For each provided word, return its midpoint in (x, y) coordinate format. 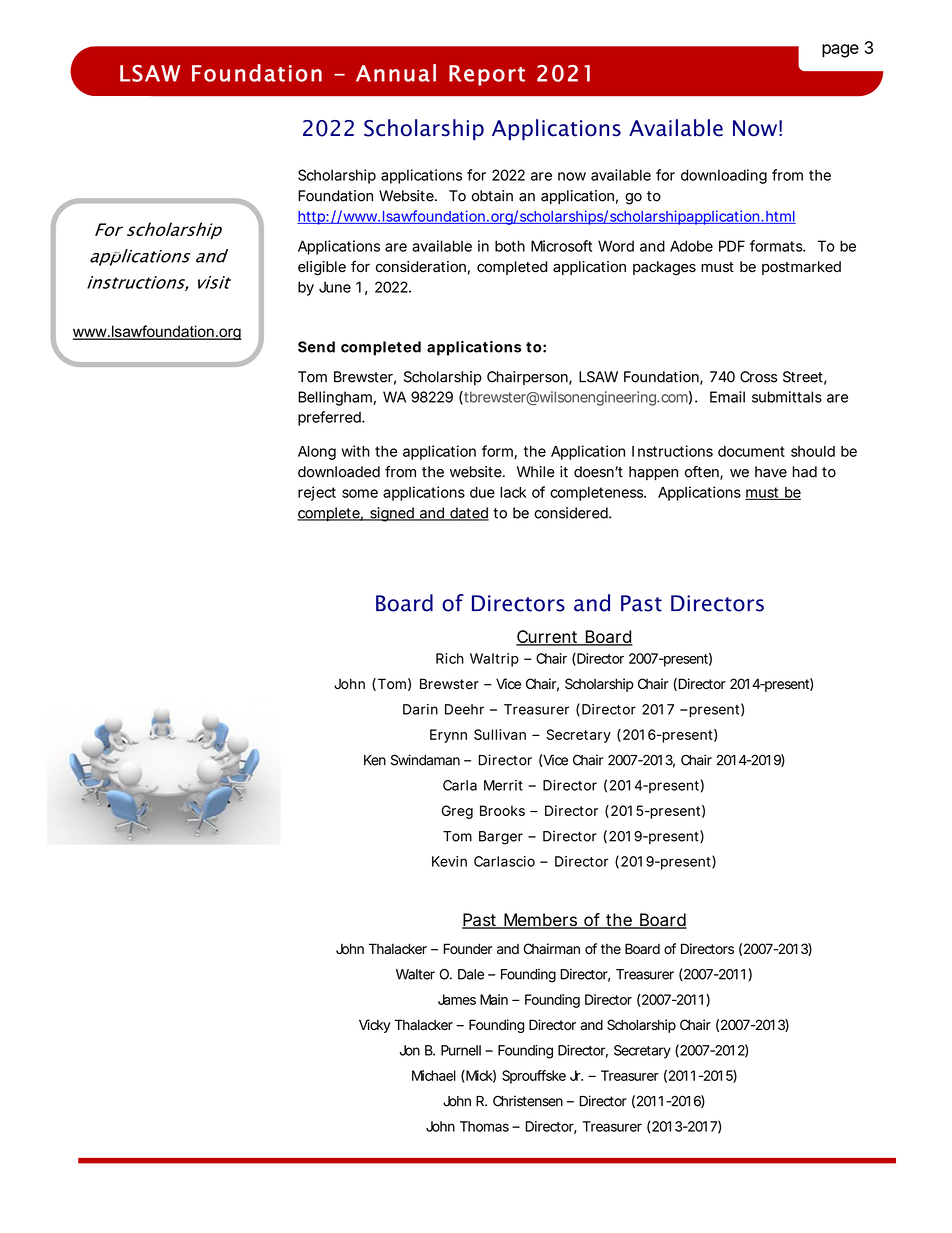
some (360, 493)
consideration (421, 267)
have (771, 472)
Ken (375, 760)
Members (541, 921)
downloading (724, 176)
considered (572, 513)
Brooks (502, 810)
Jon (409, 1050)
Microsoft (561, 246)
